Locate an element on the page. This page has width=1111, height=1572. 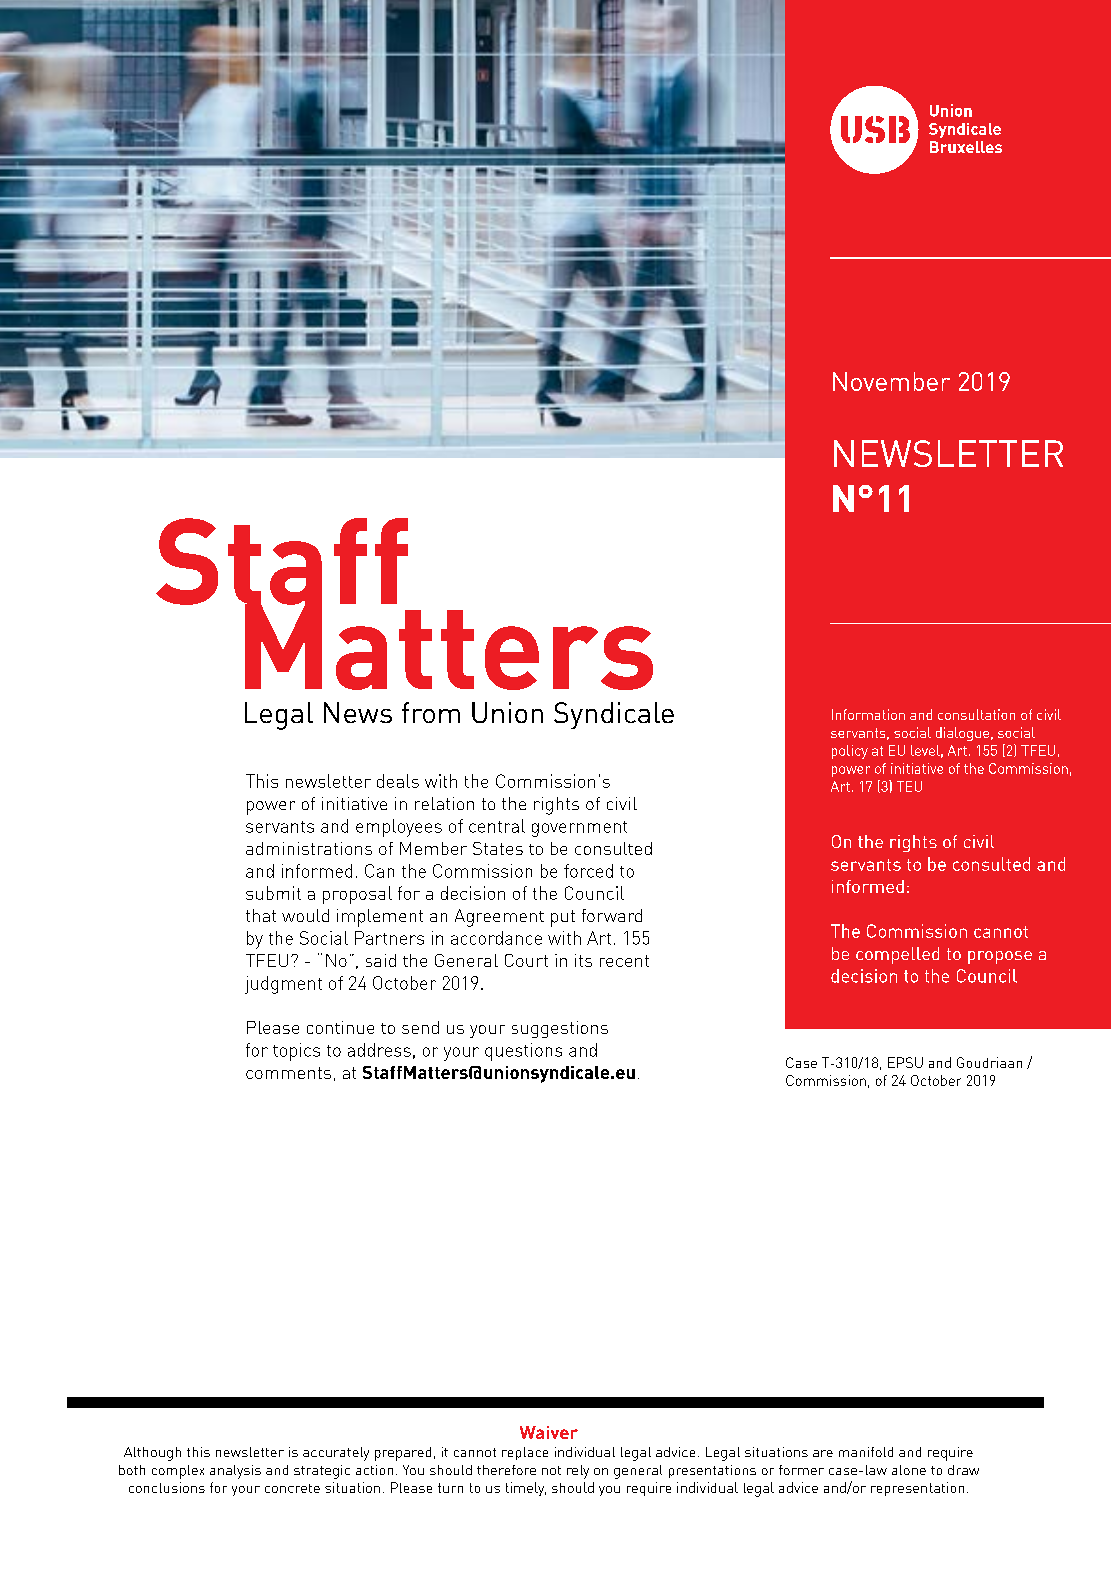
compelled is located at coordinates (897, 955).
